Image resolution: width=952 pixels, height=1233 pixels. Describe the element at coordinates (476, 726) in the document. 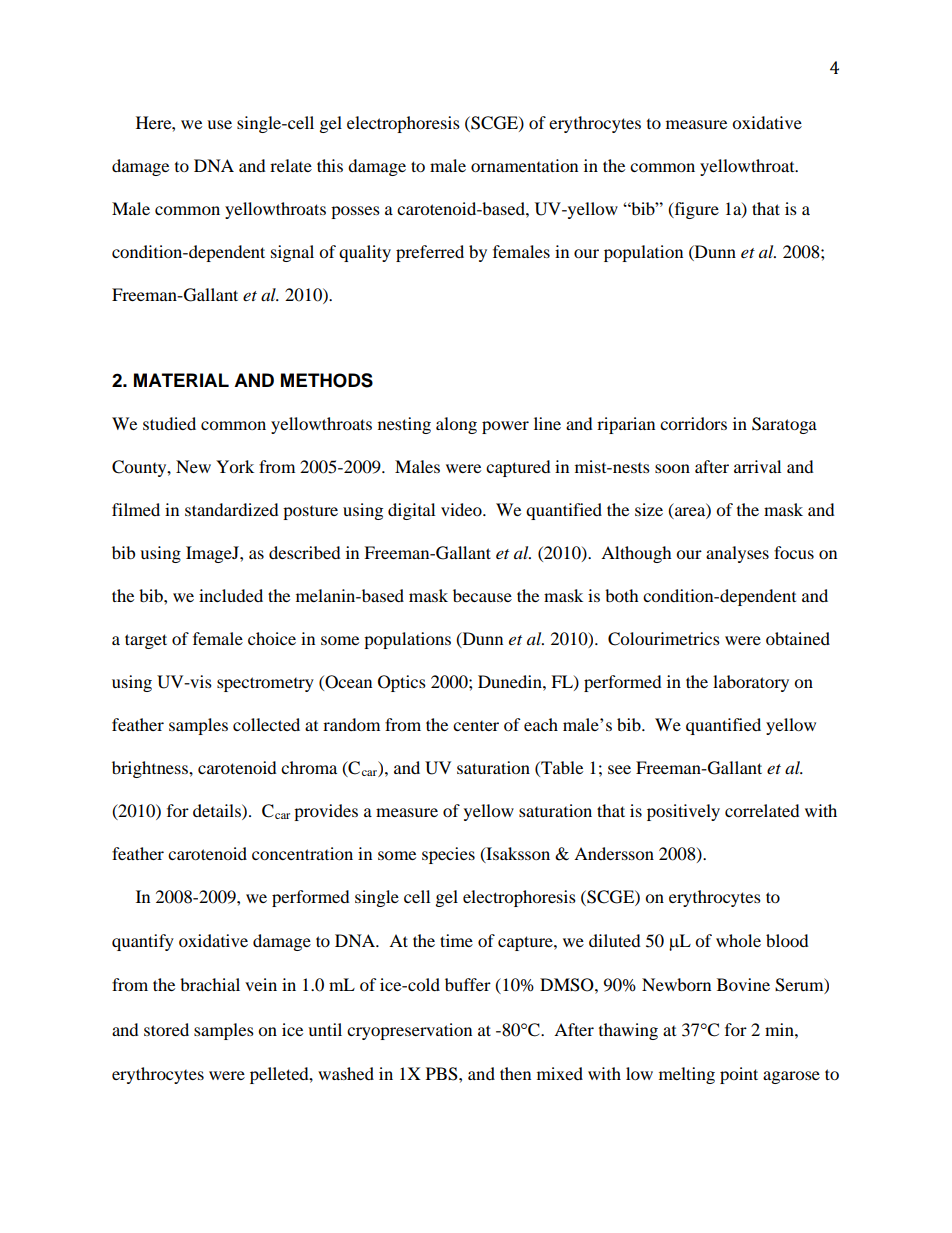

I see `center` at that location.
